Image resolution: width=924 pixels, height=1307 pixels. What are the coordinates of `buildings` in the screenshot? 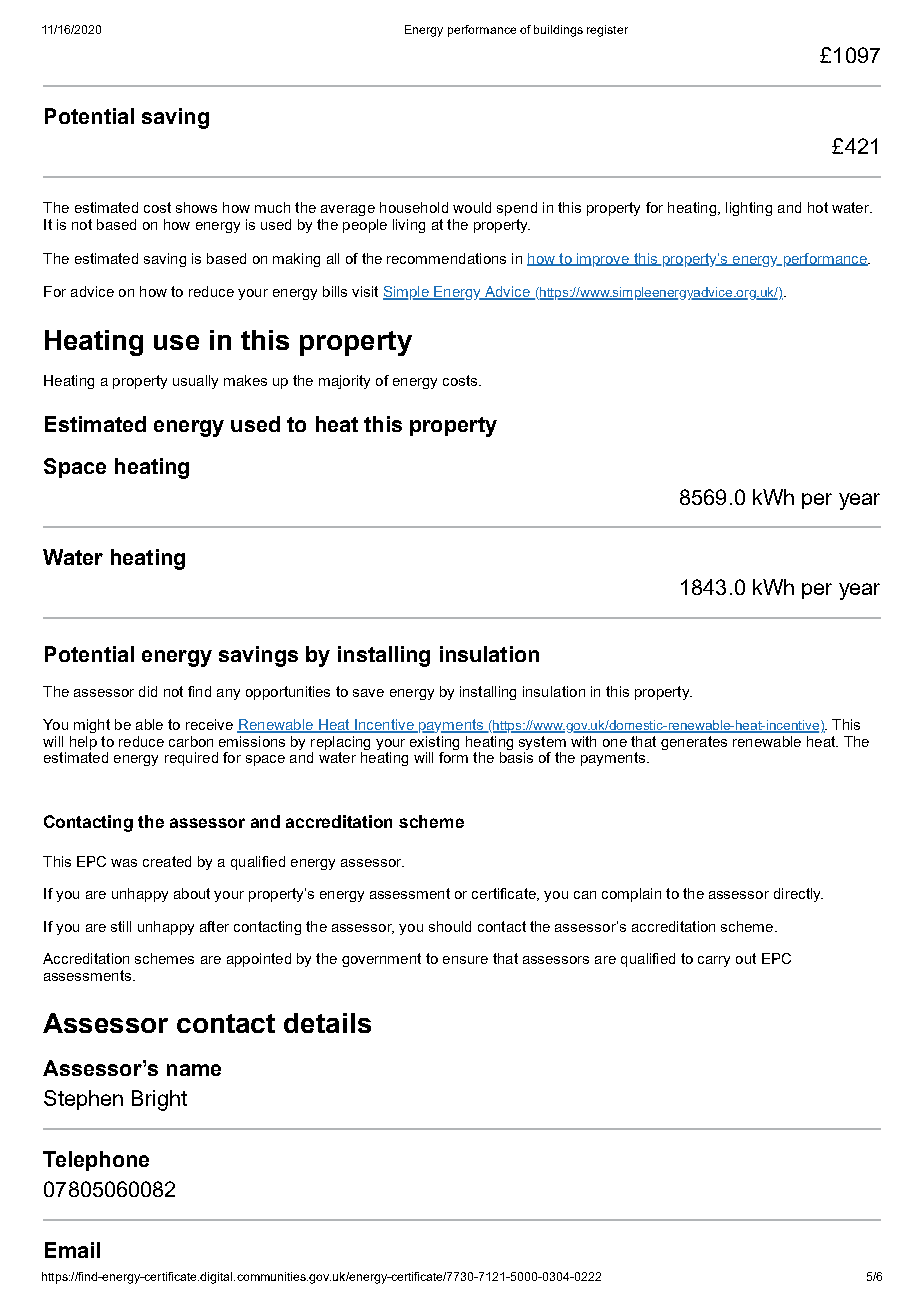 It's located at (558, 31).
